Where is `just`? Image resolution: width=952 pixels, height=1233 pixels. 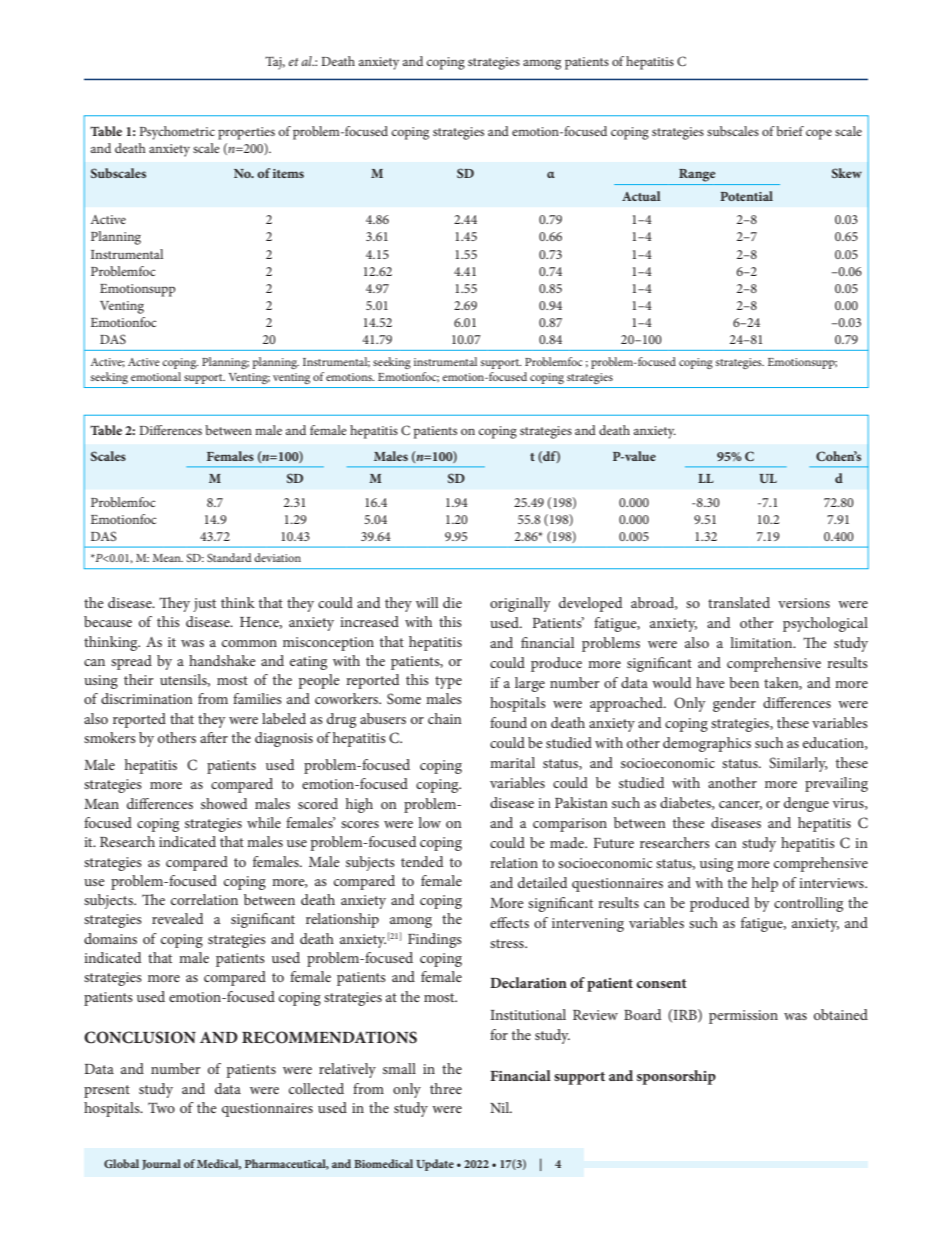
just is located at coordinates (204, 605).
